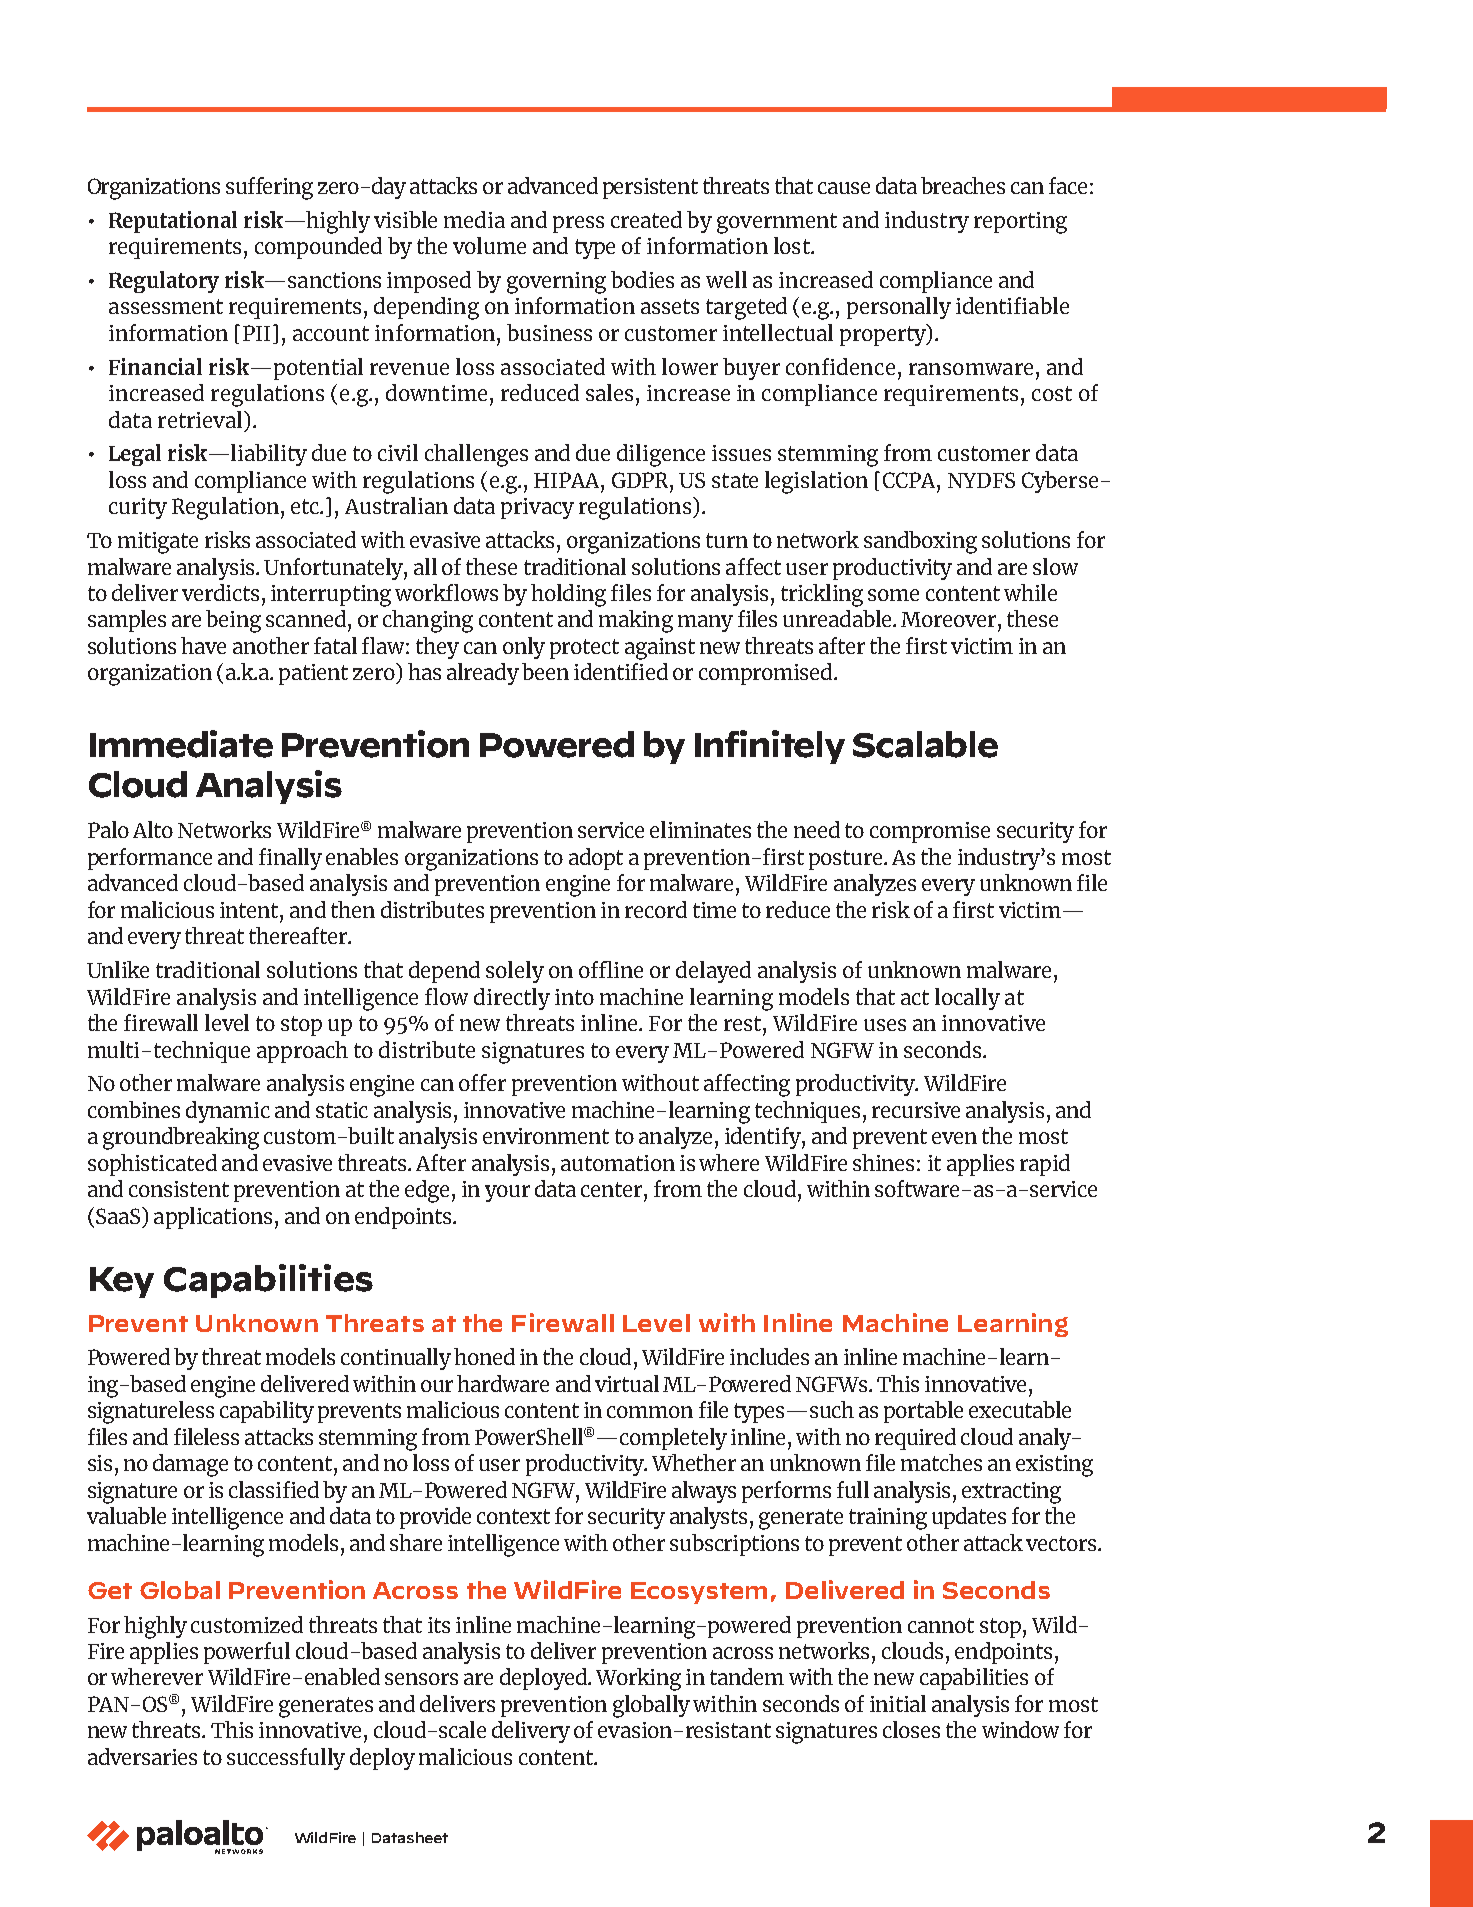 Image resolution: width=1473 pixels, height=1907 pixels. I want to click on identified, so click(621, 671).
